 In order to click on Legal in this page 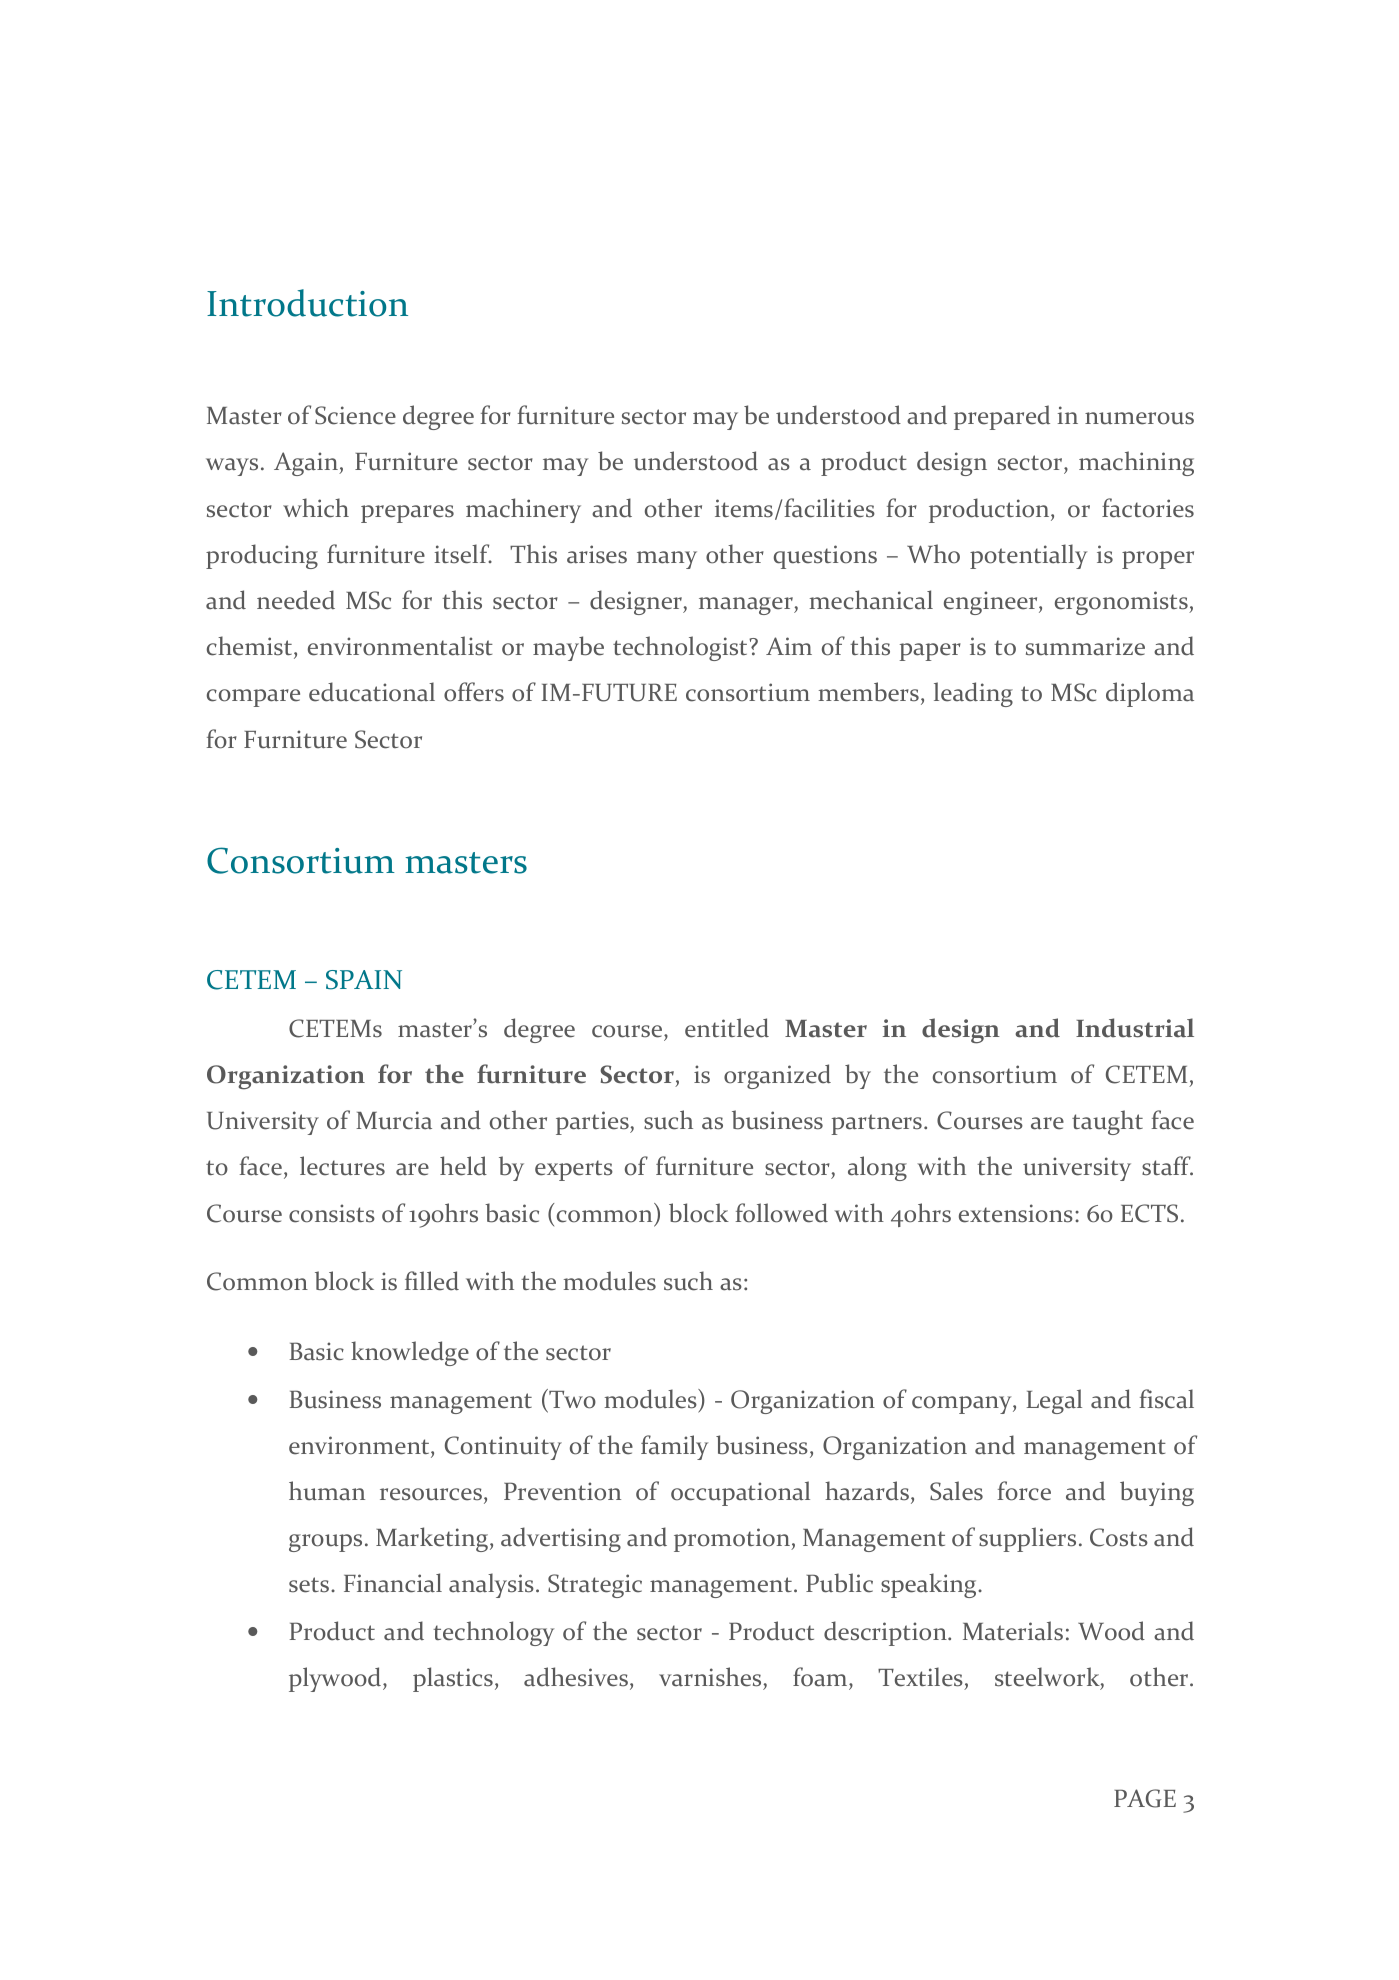, I will do `click(1054, 1401)`.
